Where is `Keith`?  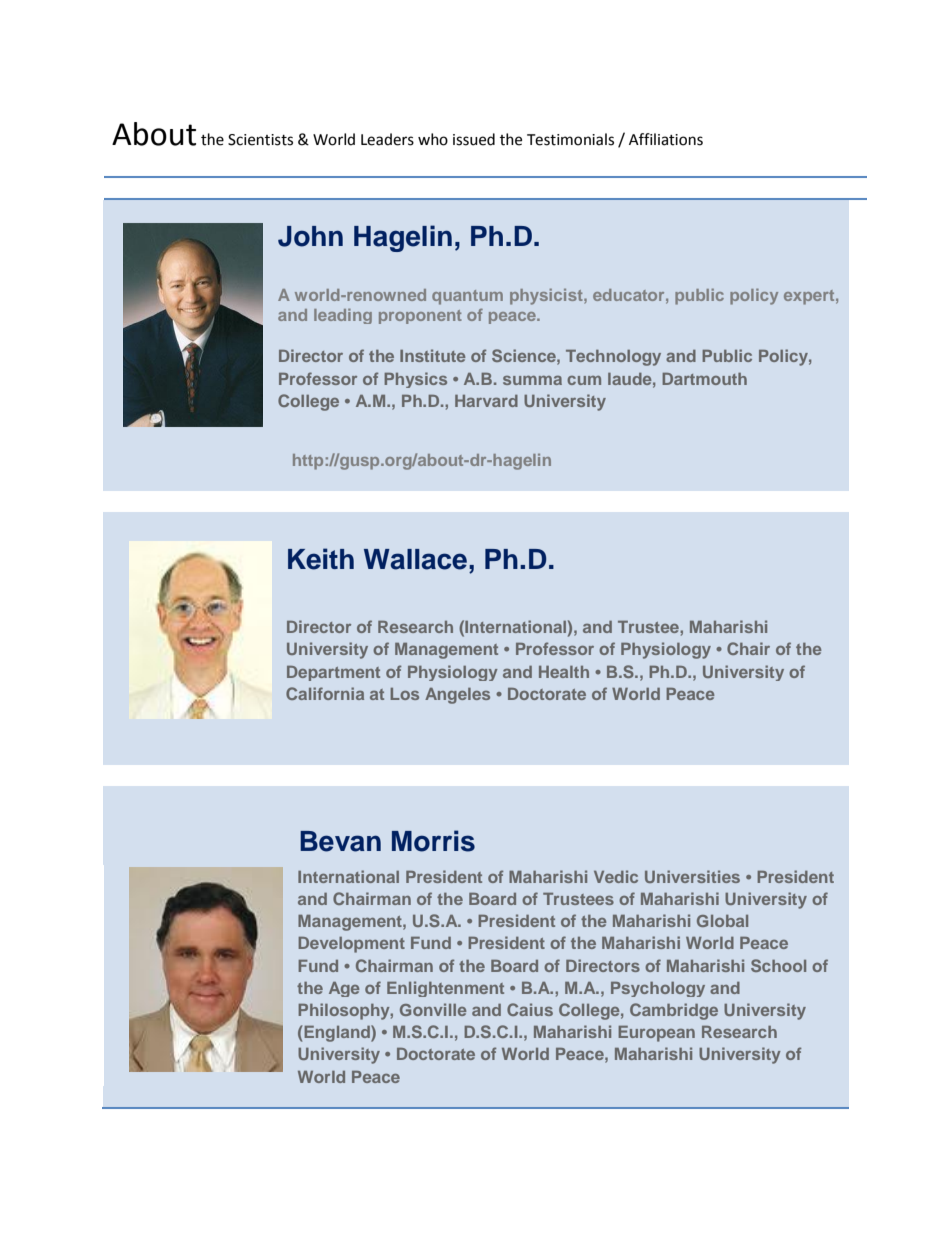 Keith is located at coordinates (321, 559).
